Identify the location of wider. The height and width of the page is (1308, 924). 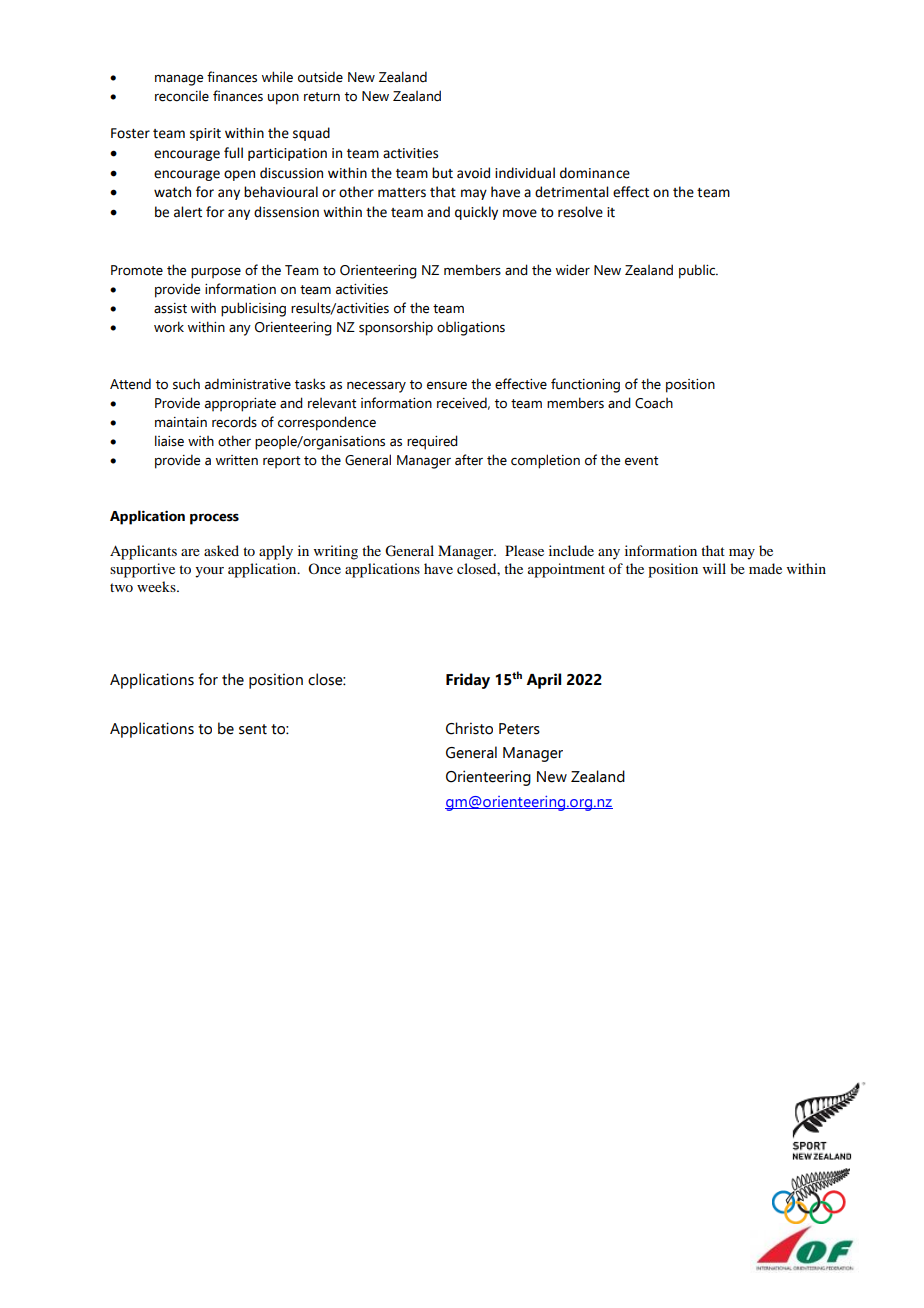
(573, 270).
